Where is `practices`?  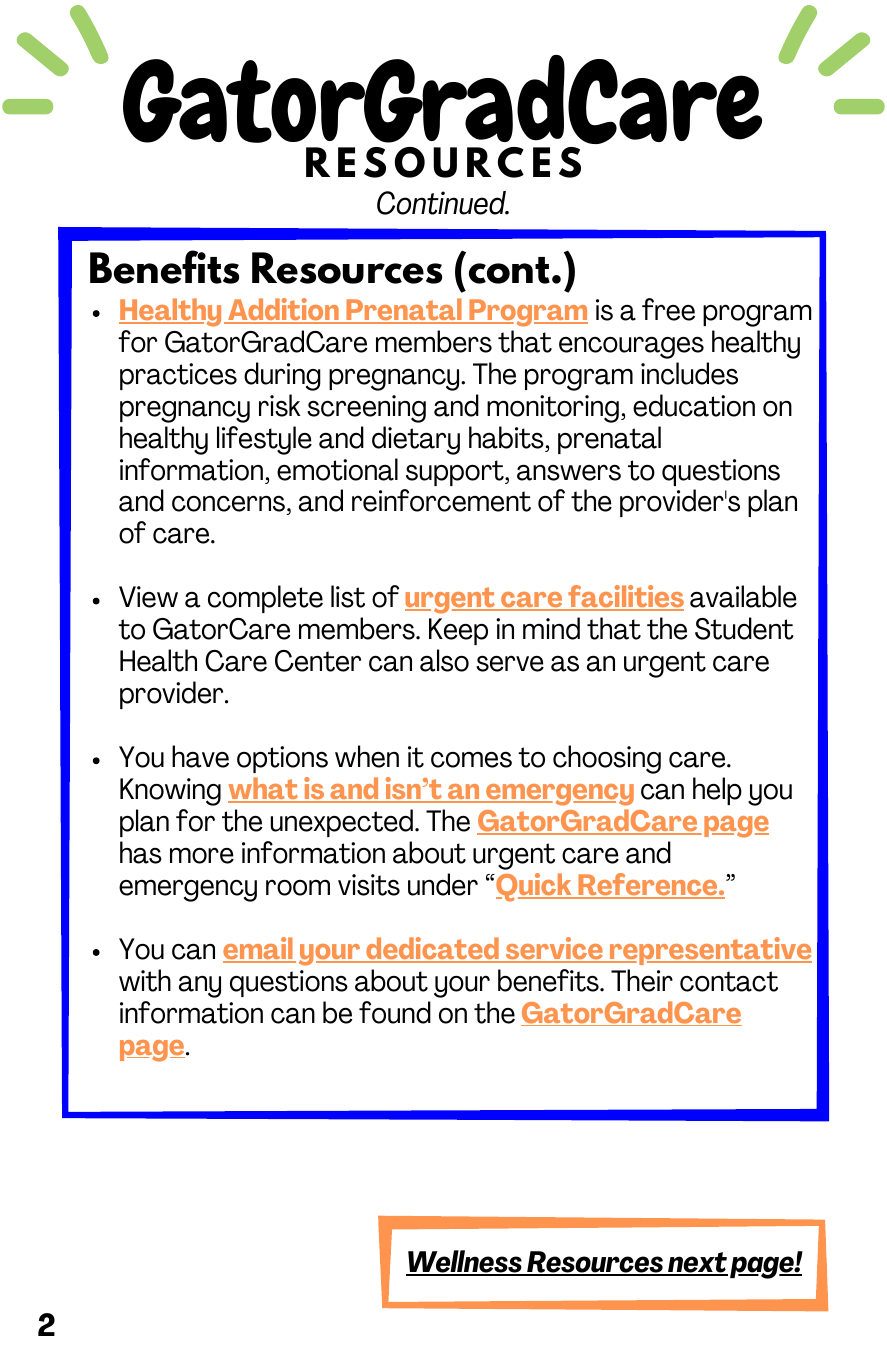
practices is located at coordinates (178, 376).
